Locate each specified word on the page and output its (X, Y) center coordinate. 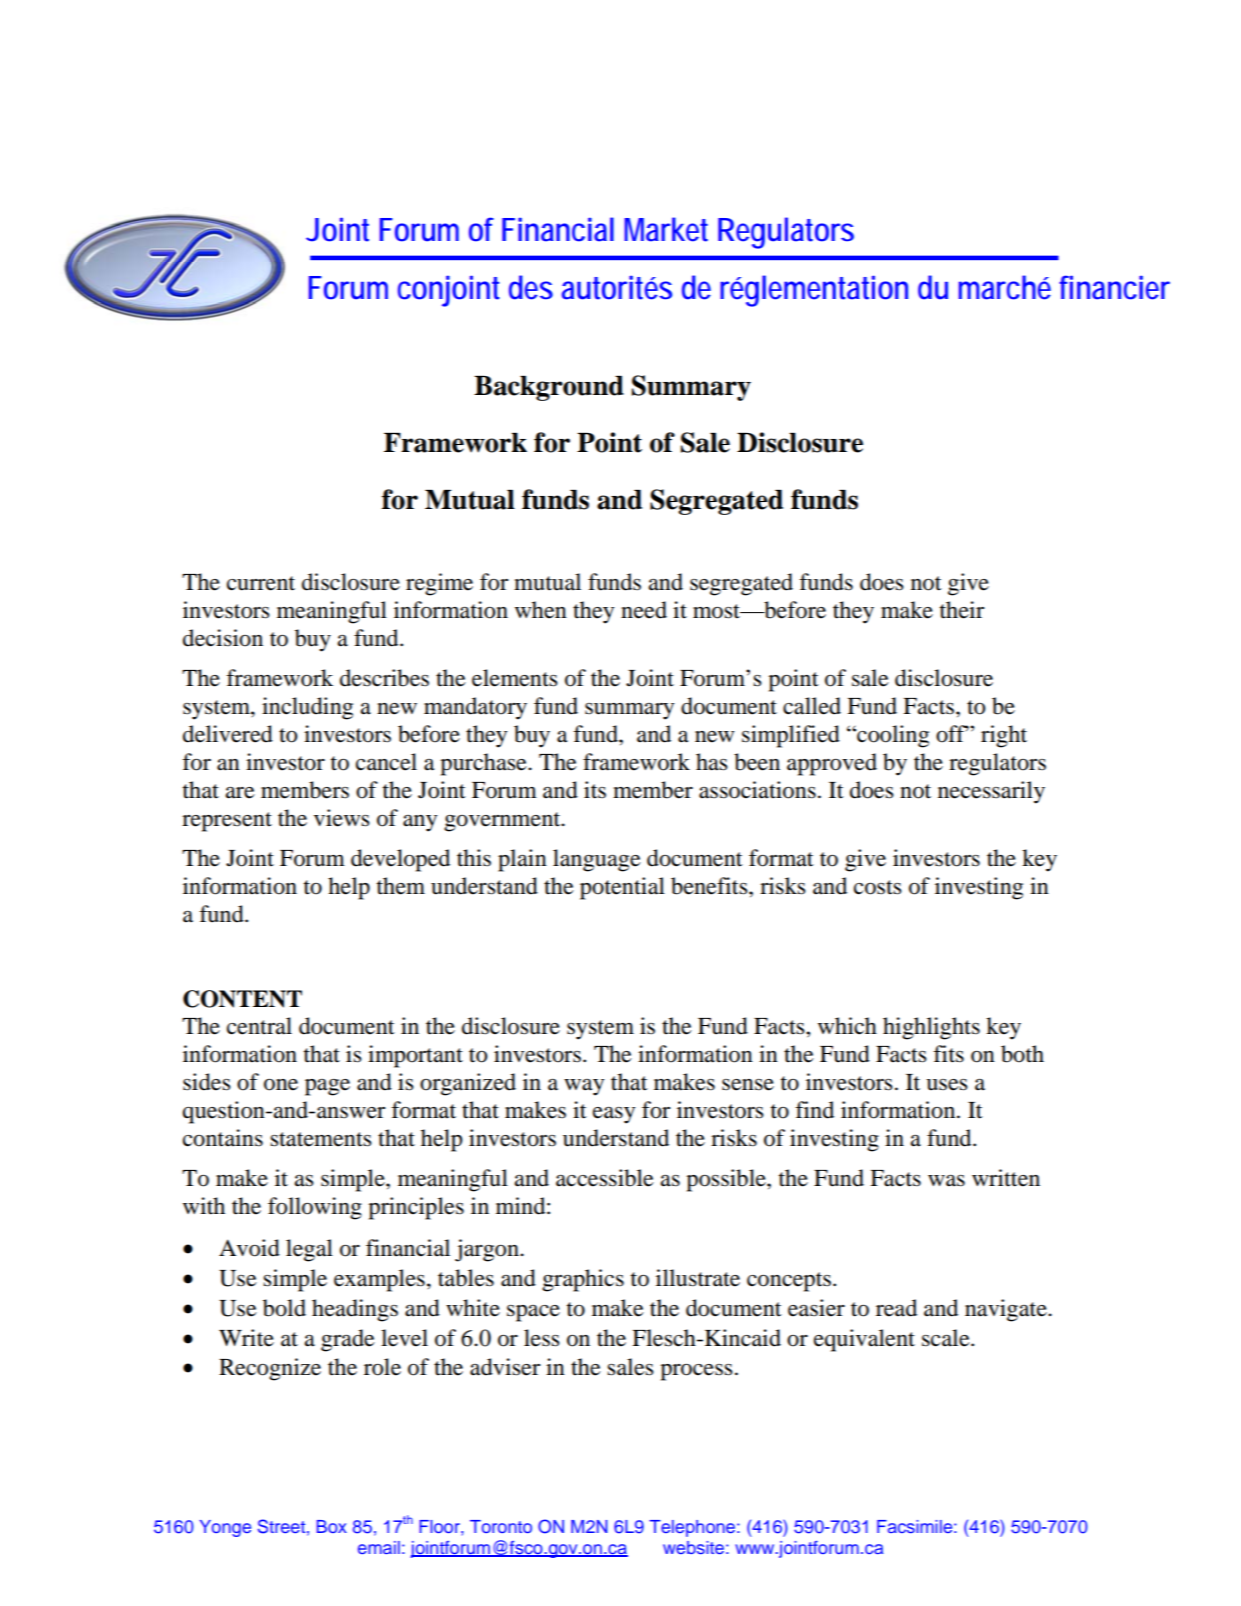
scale (947, 1338)
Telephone (693, 1528)
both (1022, 1054)
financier (1114, 287)
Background (549, 388)
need (644, 610)
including (307, 708)
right (1004, 736)
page (327, 1087)
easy (614, 1115)
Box (332, 1526)
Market (666, 229)
